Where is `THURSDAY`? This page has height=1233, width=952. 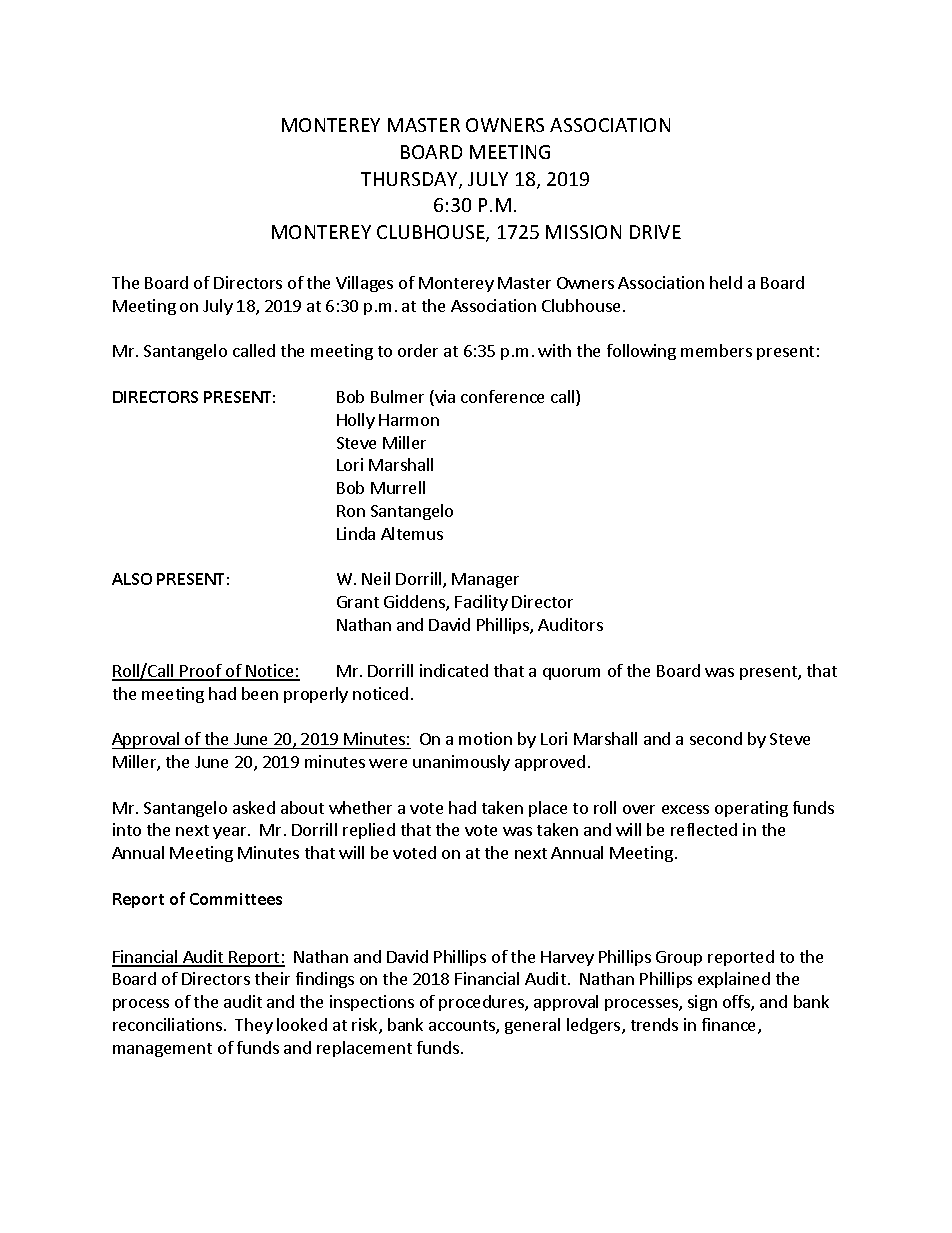
THURSDAY is located at coordinates (410, 180).
